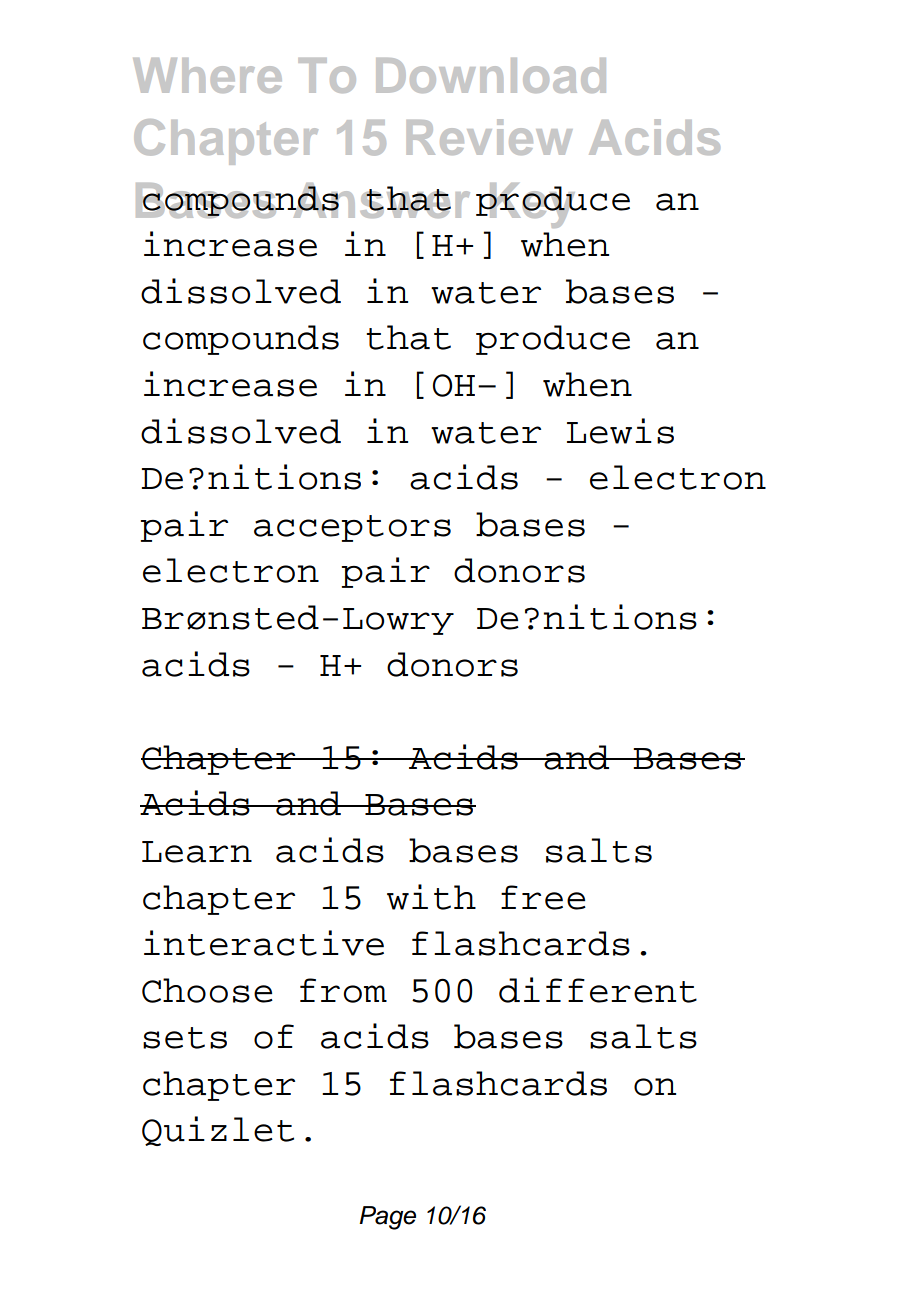 The height and width of the screenshot is (1303, 924). Describe the element at coordinates (352, 528) in the screenshot. I see `acceptors` at that location.
